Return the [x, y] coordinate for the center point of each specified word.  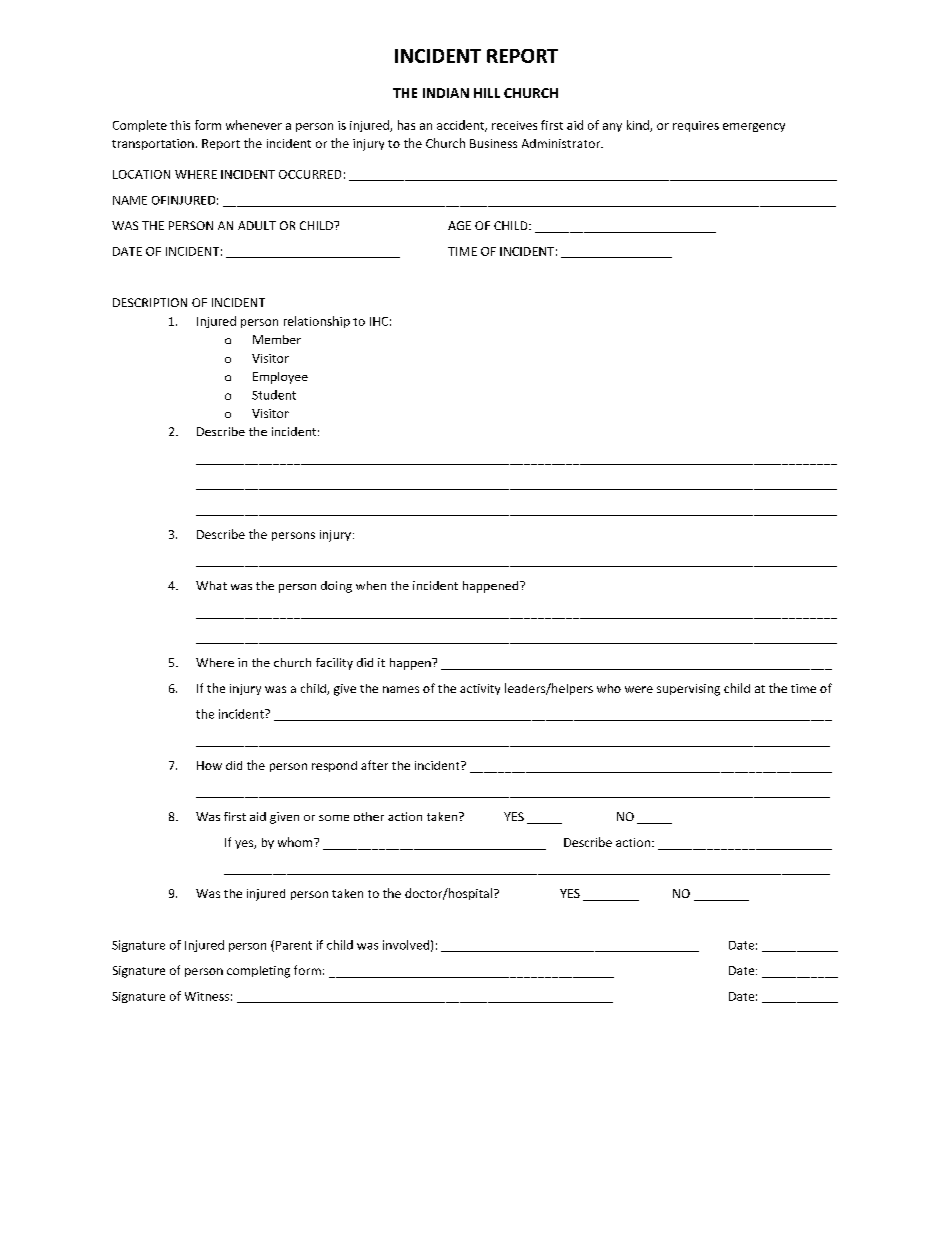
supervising [688, 690]
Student [274, 395]
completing [258, 972]
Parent [292, 946]
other [369, 816]
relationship [317, 322]
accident [462, 126]
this [180, 125]
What [211, 585]
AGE [459, 225]
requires [696, 126]
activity [480, 689]
